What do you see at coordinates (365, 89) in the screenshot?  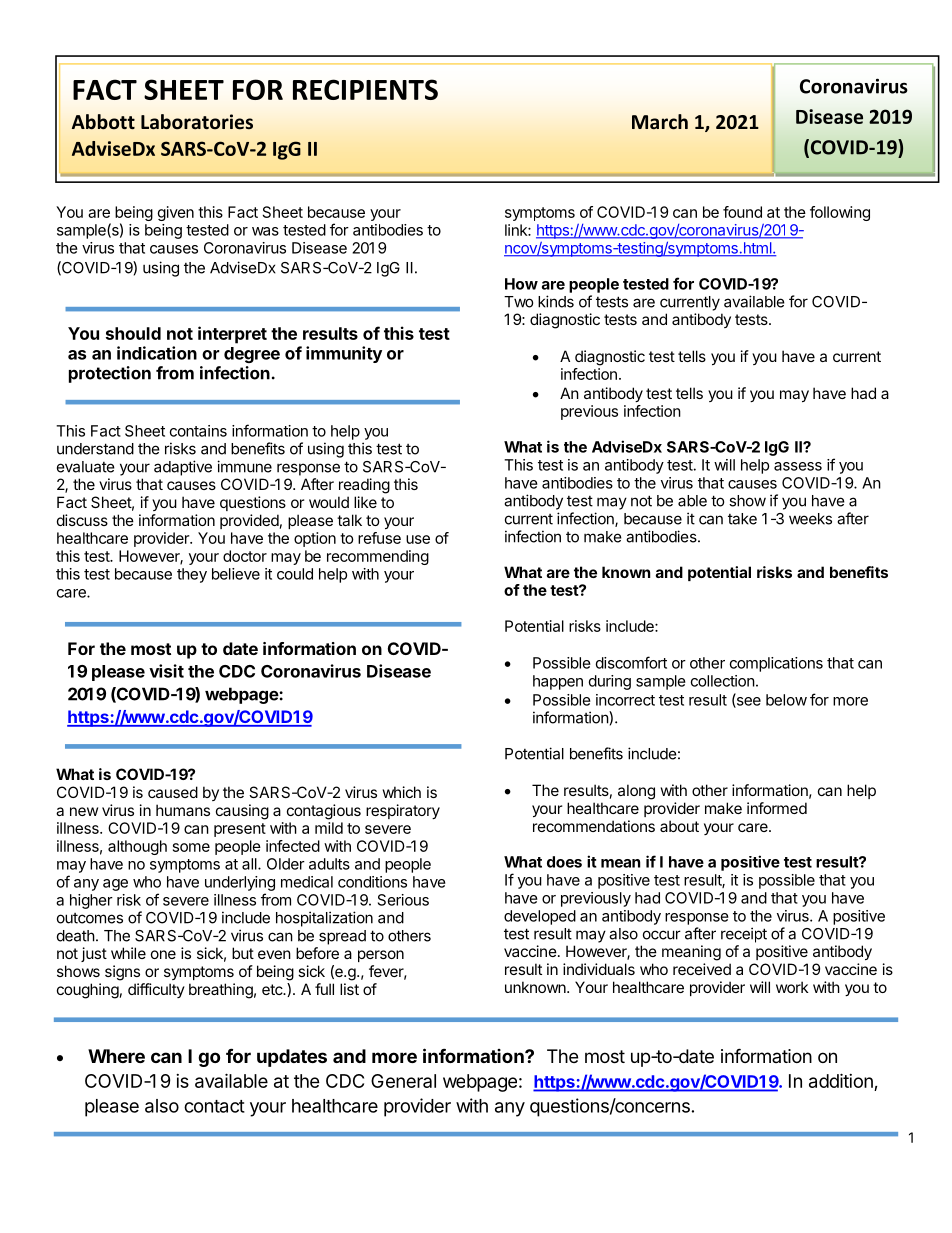 I see `RECIPIENTS` at bounding box center [365, 89].
